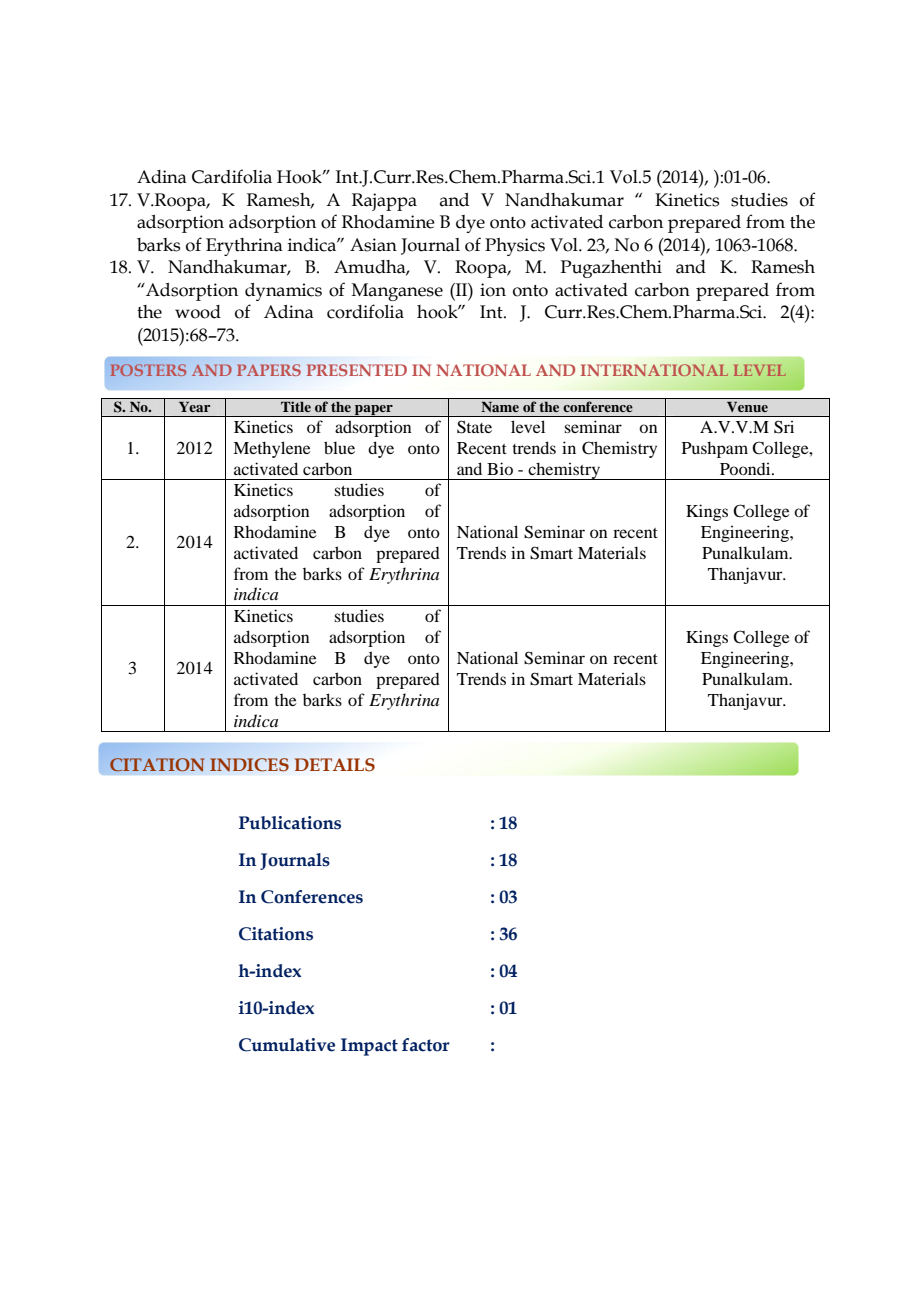  Describe the element at coordinates (290, 823) in the screenshot. I see `Publications` at that location.
